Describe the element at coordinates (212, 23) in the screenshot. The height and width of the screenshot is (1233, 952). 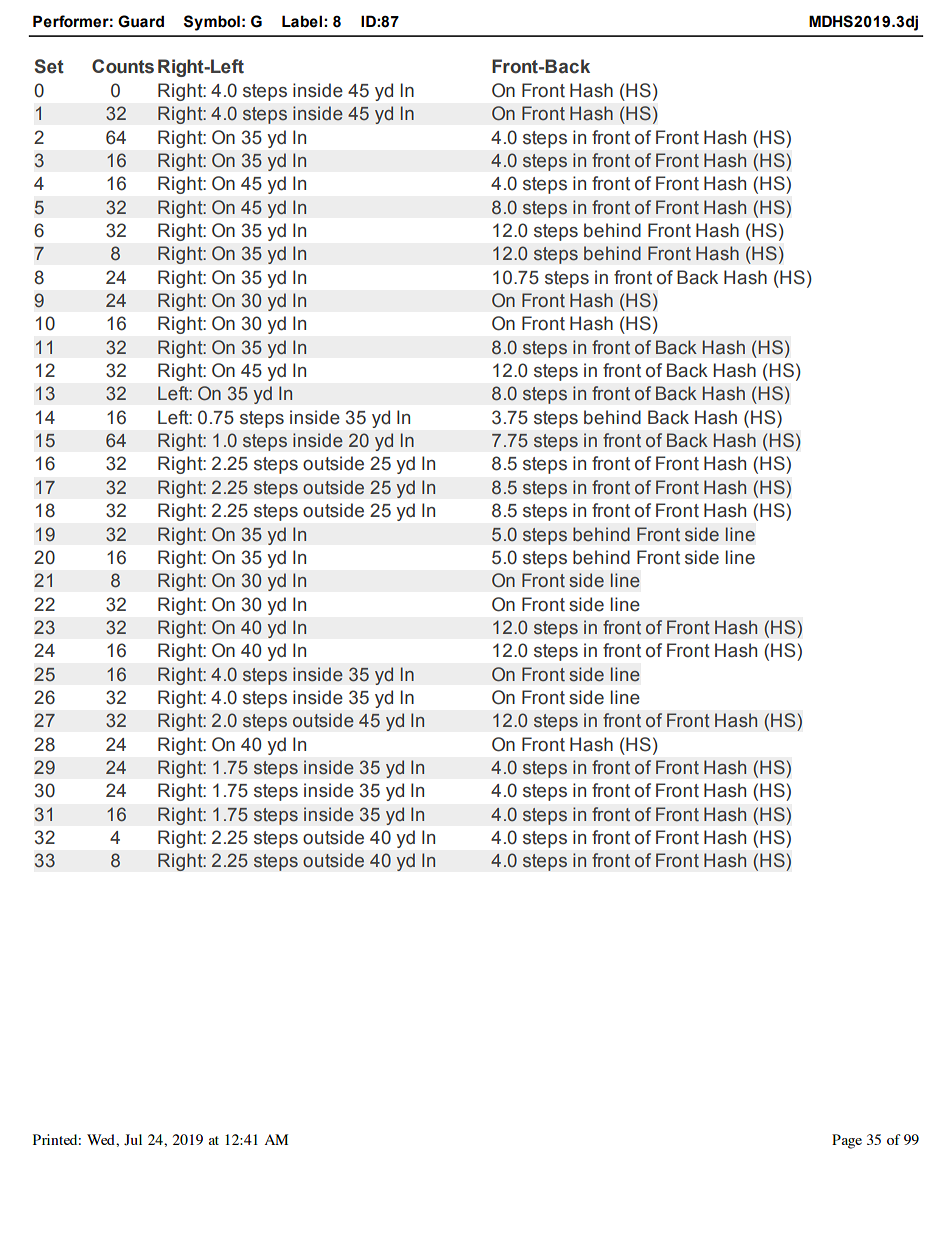
I see `Symbol` at that location.
